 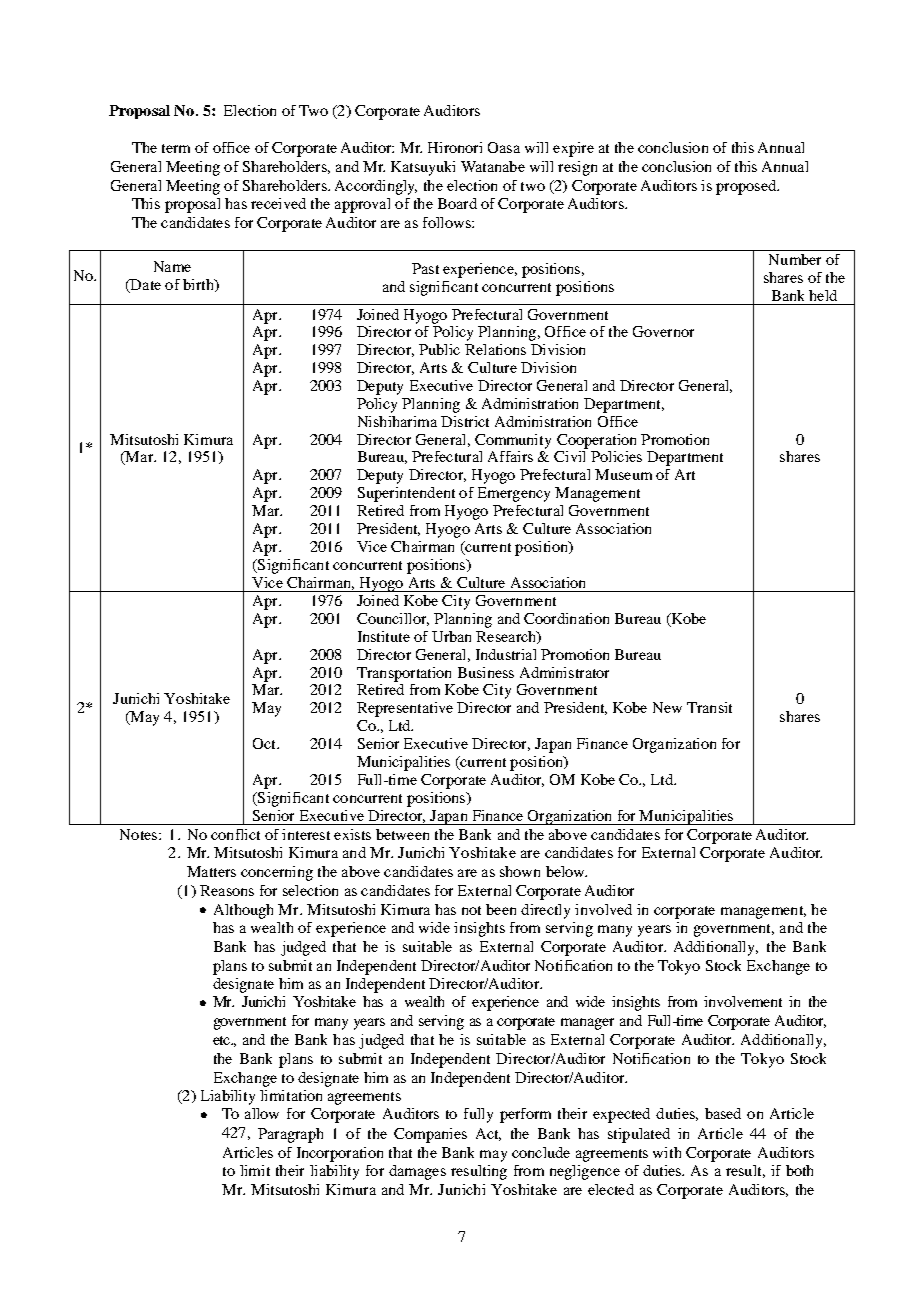 I want to click on Policies, so click(x=616, y=456).
